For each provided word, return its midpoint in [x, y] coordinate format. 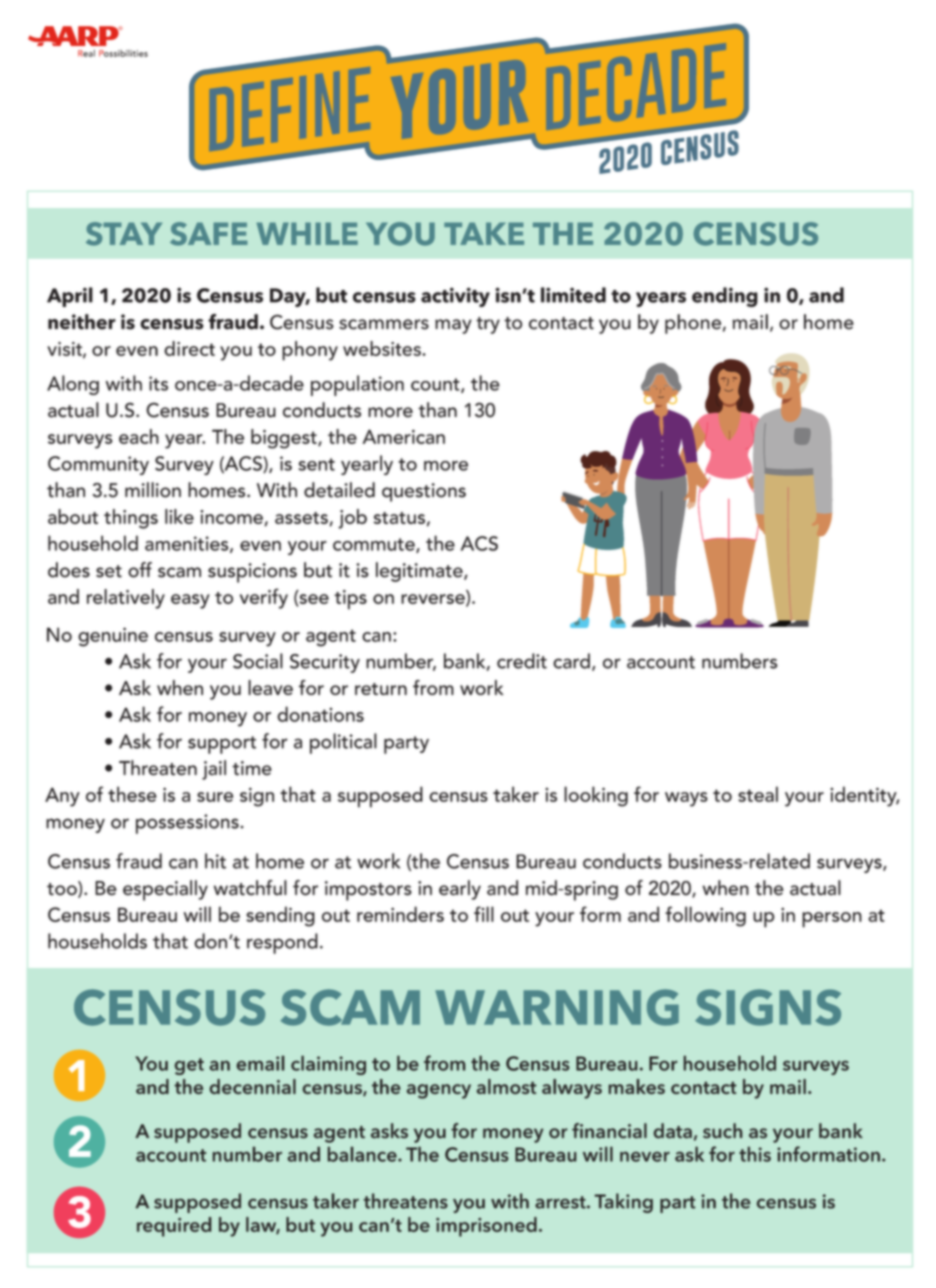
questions [424, 492]
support [222, 745]
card [571, 661]
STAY [124, 234]
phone [693, 324]
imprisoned [486, 1227]
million [153, 490]
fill [484, 914]
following [705, 916]
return [381, 689]
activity [455, 297]
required [174, 1227]
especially [165, 890]
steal [758, 794]
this [755, 1154]
